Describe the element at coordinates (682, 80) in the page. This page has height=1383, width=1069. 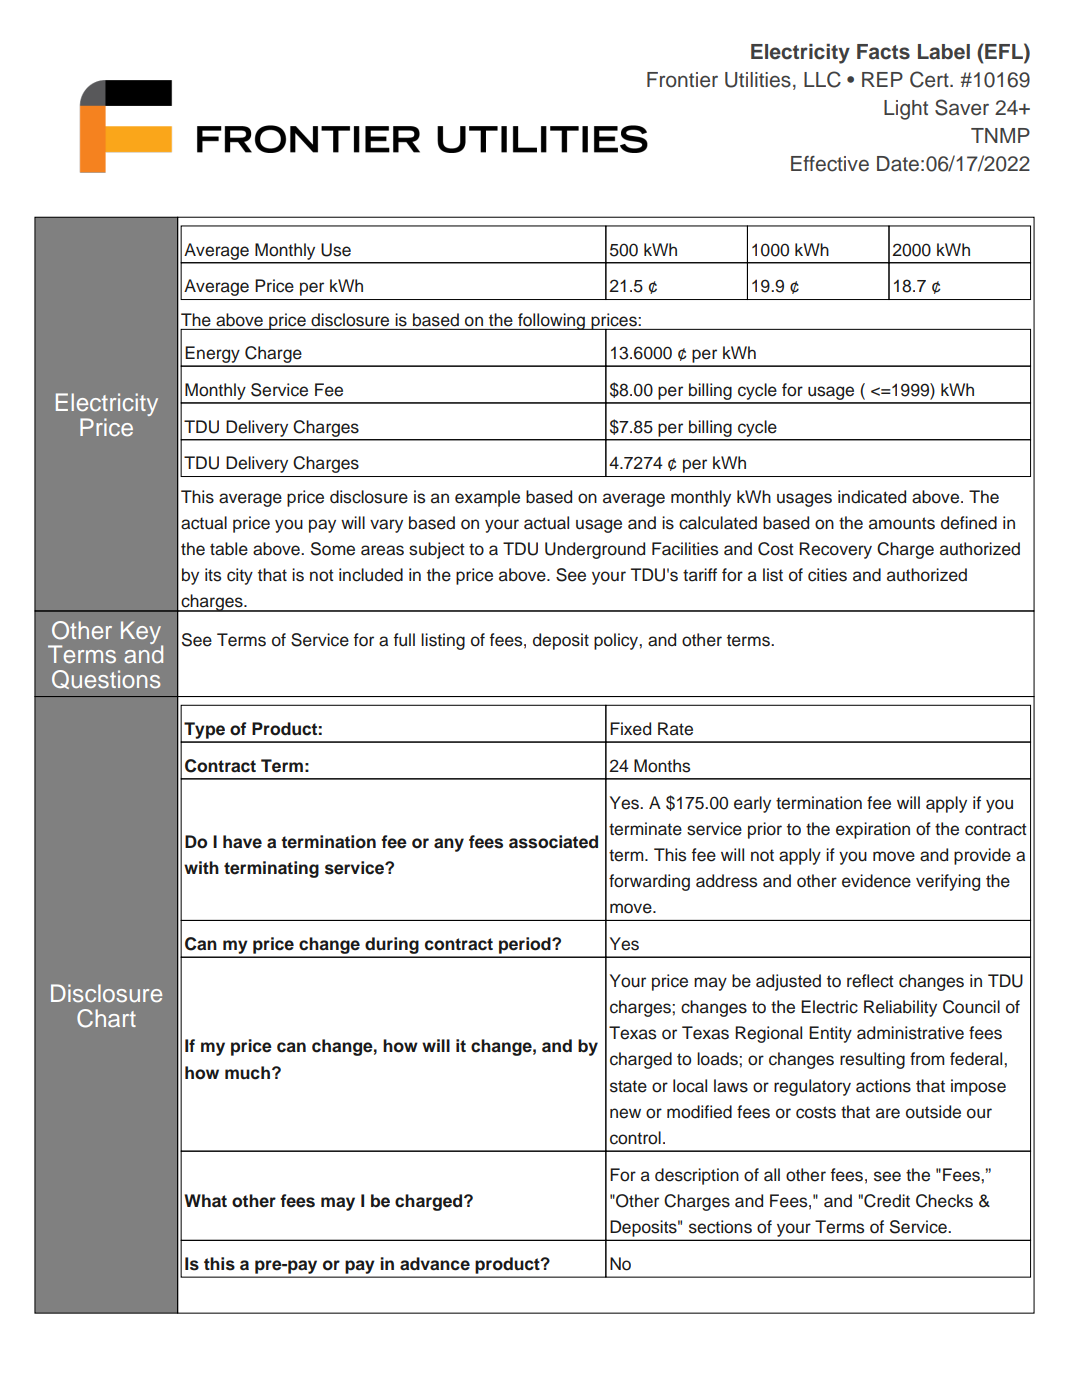
I see `Frontier` at that location.
